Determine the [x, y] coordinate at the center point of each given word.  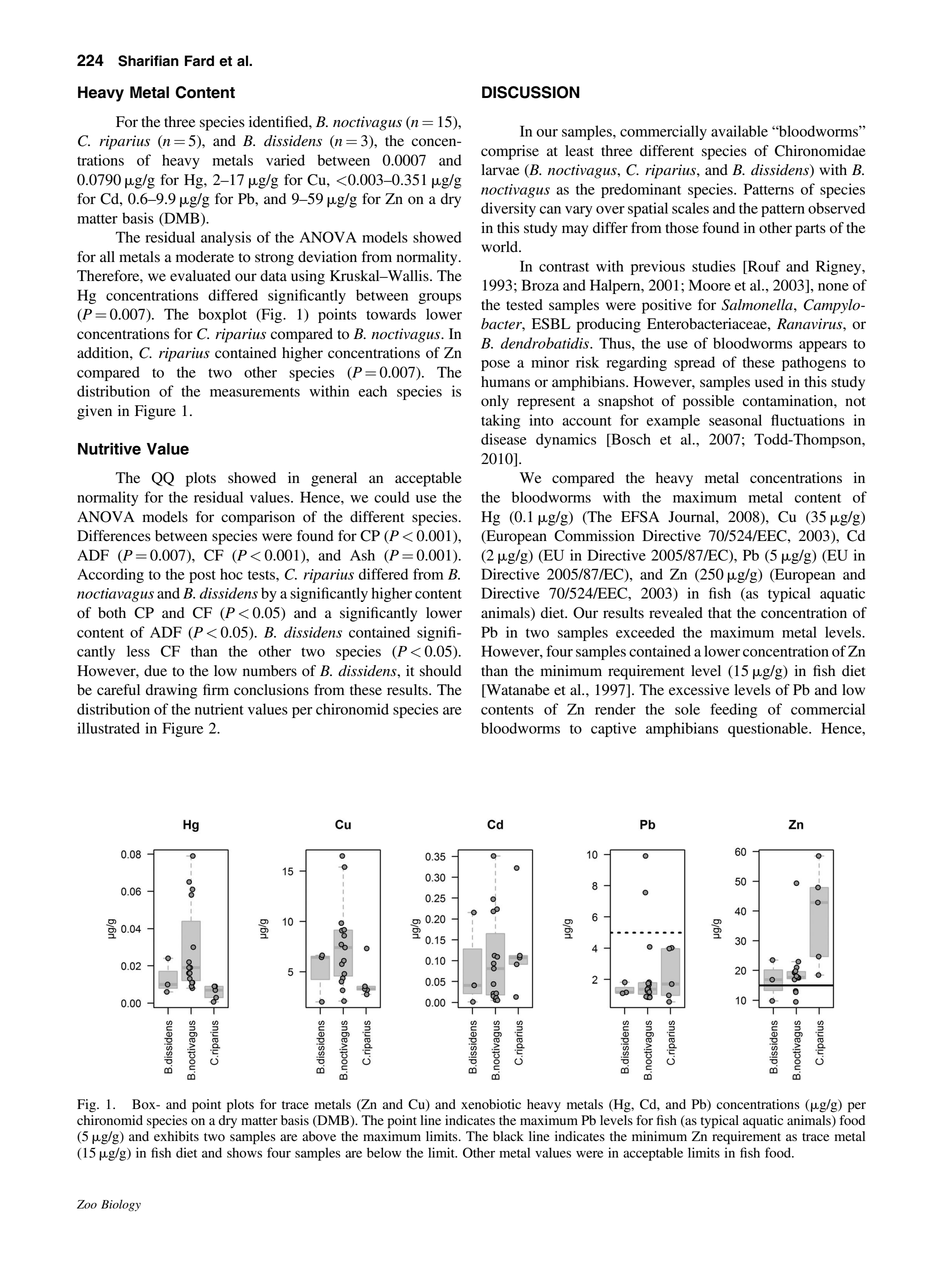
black [508, 1136]
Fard [199, 61]
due [155, 671]
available [739, 131]
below [384, 1152]
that [720, 612]
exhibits [176, 1136]
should [440, 671]
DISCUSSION [531, 92]
